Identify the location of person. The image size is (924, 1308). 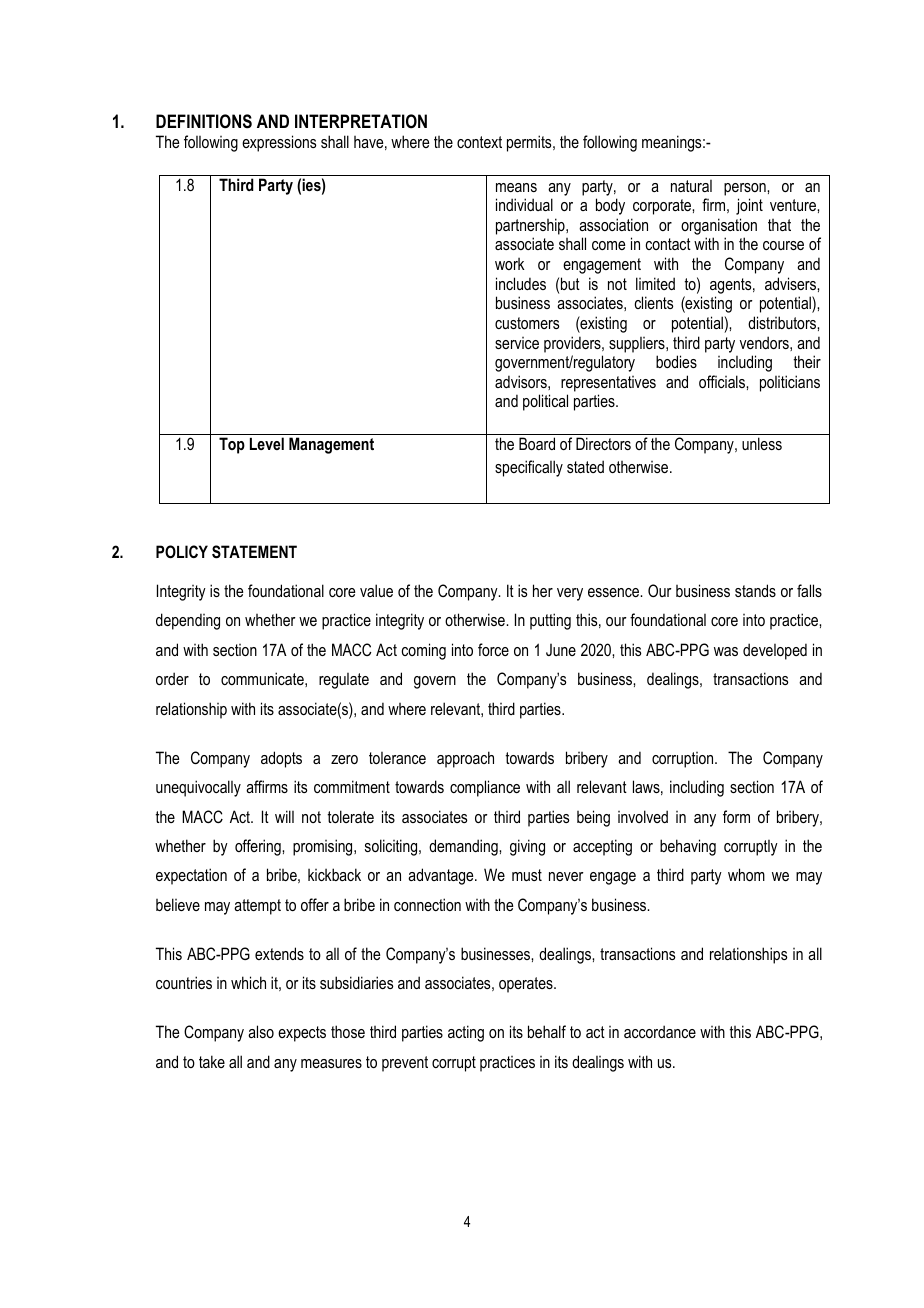
(746, 189).
